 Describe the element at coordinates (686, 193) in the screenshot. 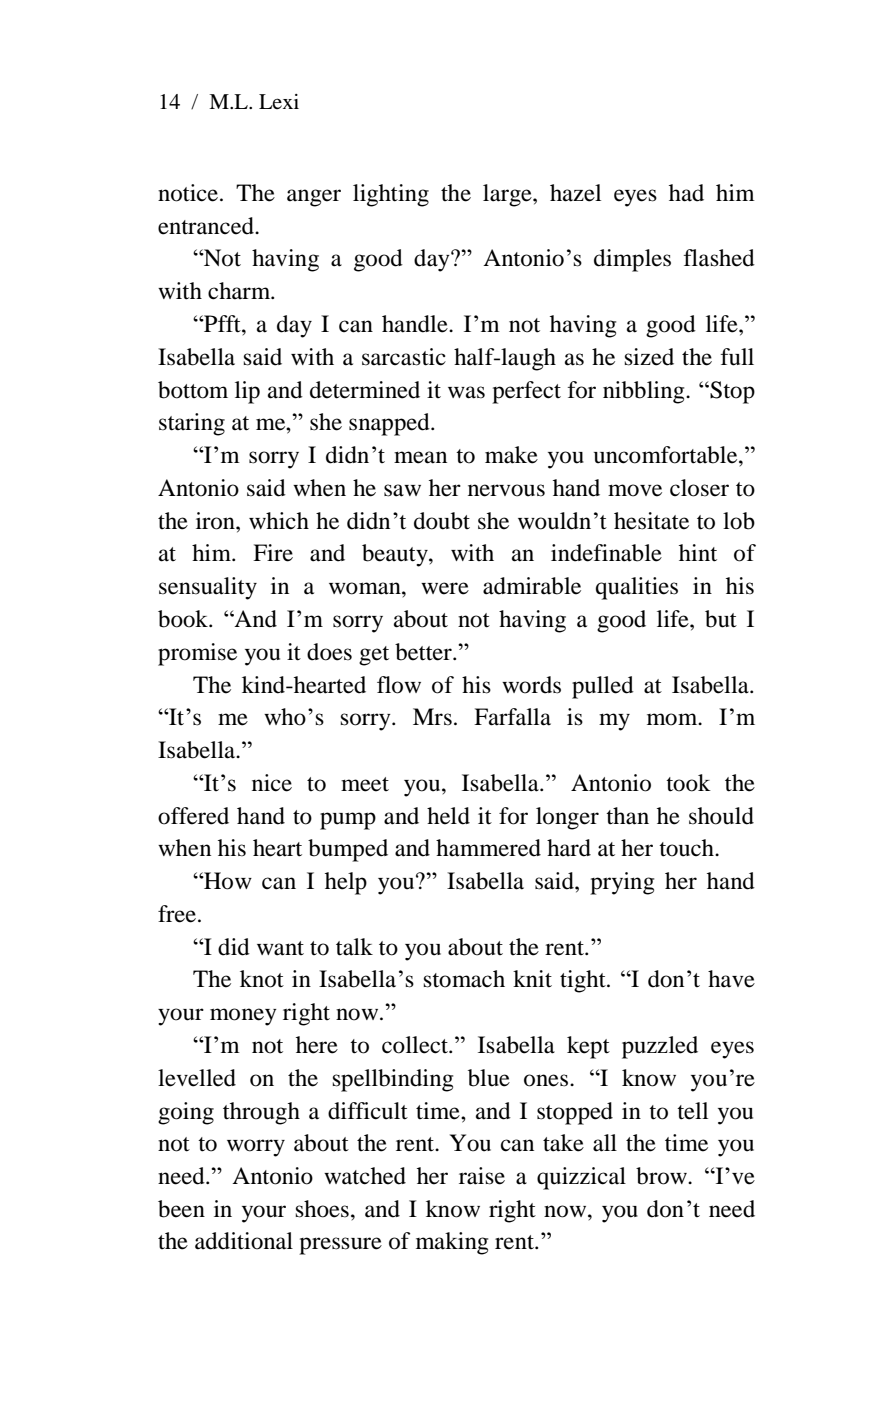

I see `had` at that location.
